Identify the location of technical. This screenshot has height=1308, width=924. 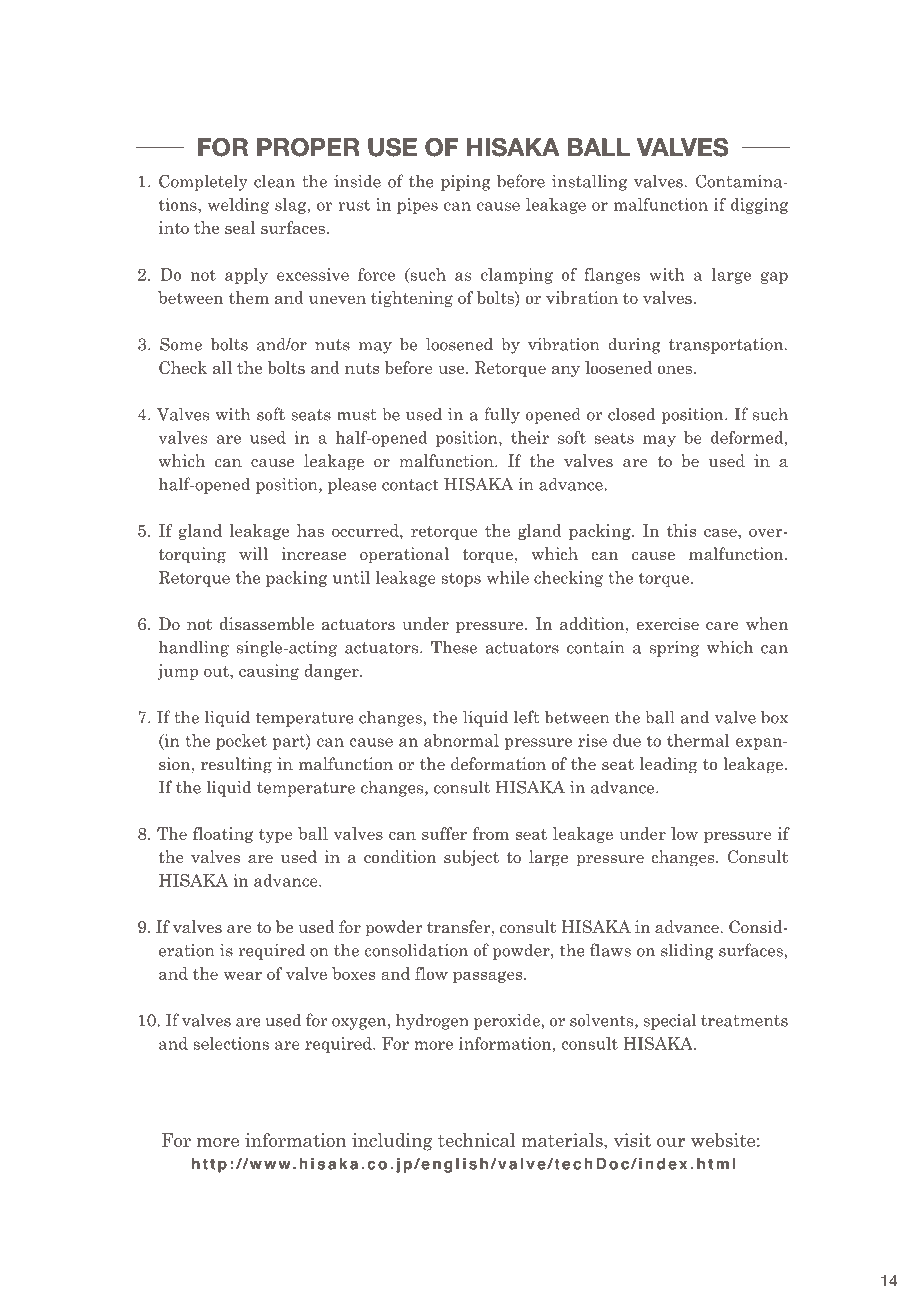
(476, 1140).
